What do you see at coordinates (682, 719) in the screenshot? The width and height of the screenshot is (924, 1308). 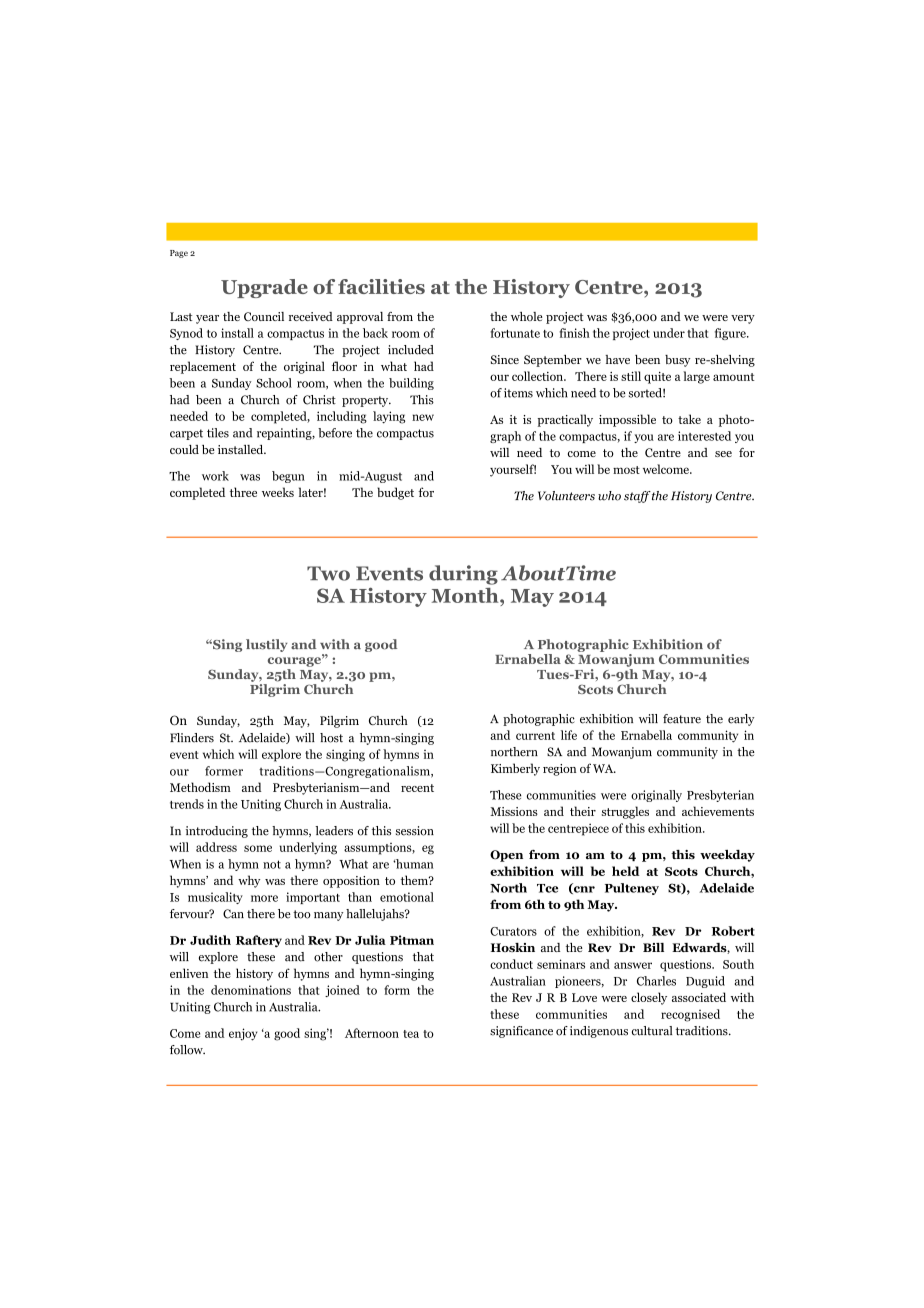 I see `feature` at bounding box center [682, 719].
